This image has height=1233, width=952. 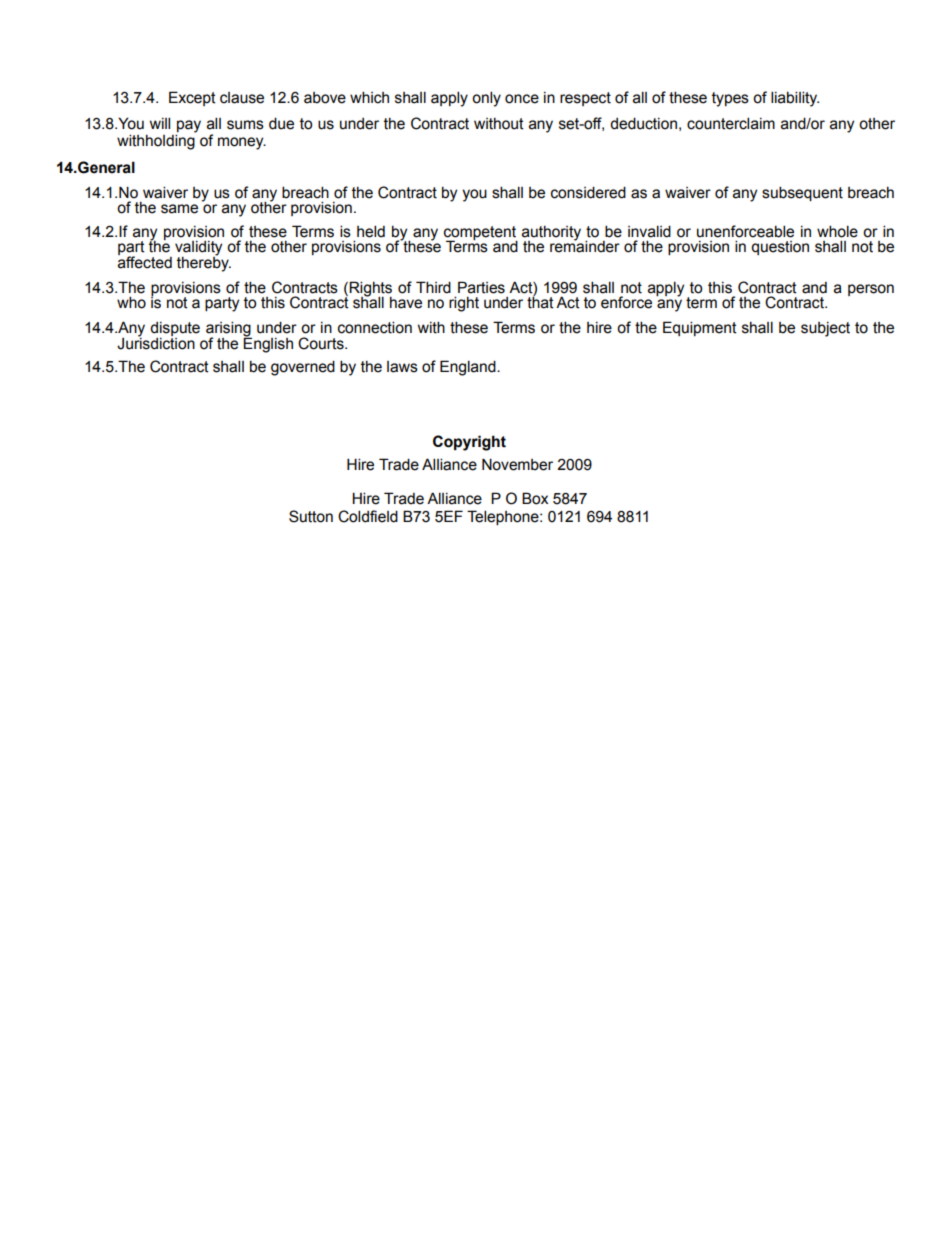 I want to click on English, so click(x=268, y=344).
